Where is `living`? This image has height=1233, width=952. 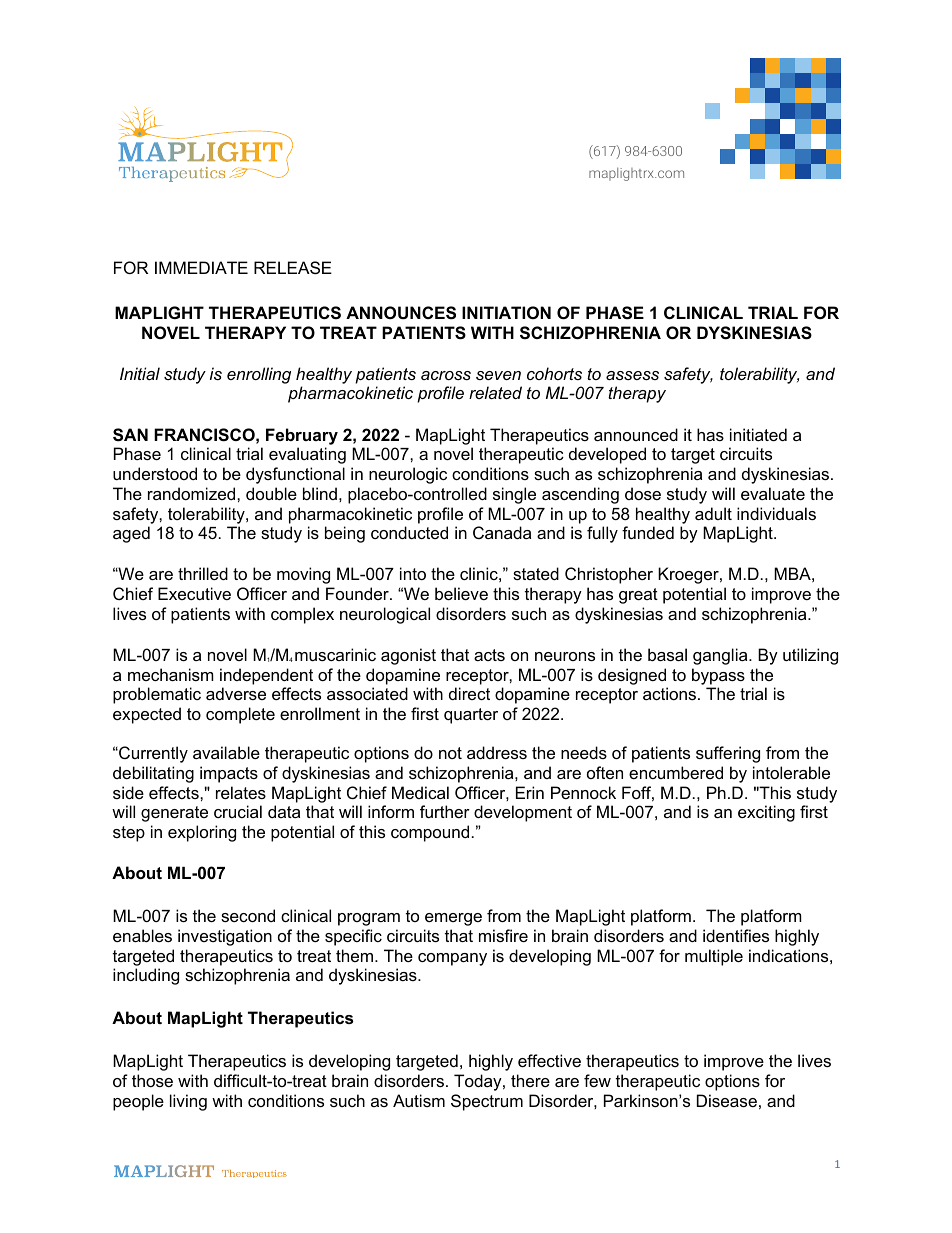
living is located at coordinates (188, 1102).
